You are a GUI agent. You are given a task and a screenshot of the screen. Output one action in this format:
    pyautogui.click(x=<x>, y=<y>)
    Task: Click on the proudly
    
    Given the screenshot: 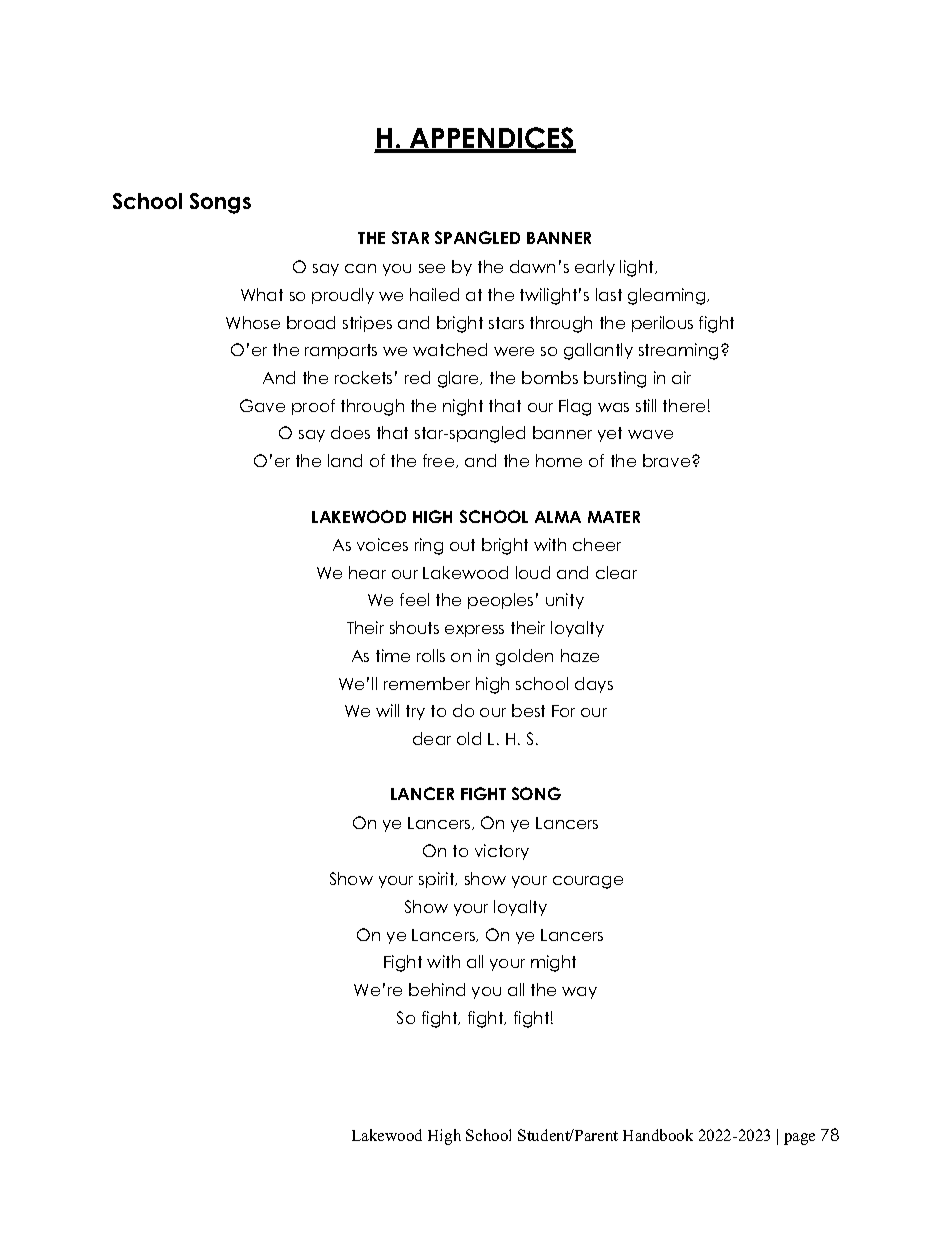 What is the action you would take?
    pyautogui.click(x=343, y=296)
